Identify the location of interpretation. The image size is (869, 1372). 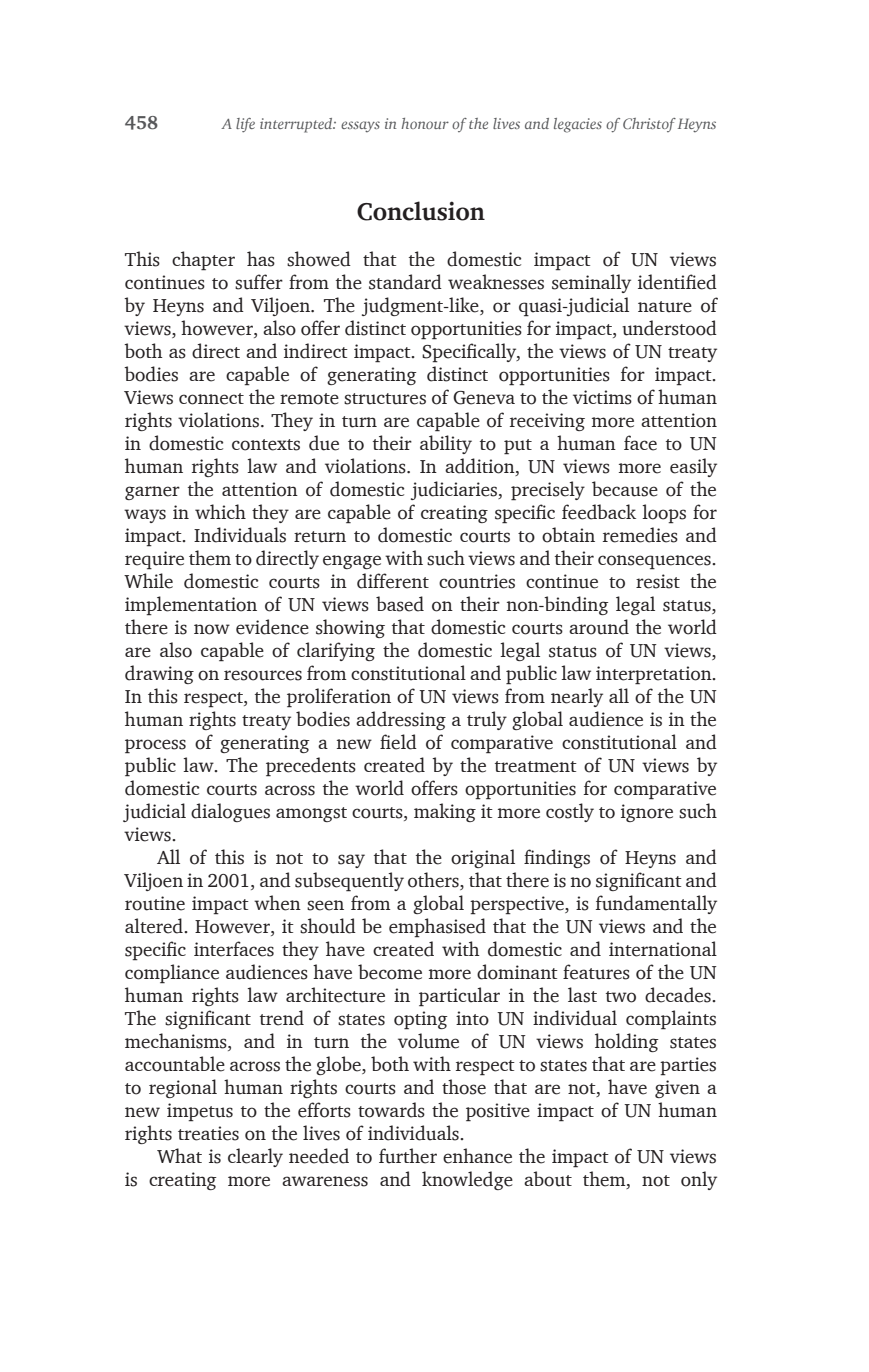
(655, 675).
